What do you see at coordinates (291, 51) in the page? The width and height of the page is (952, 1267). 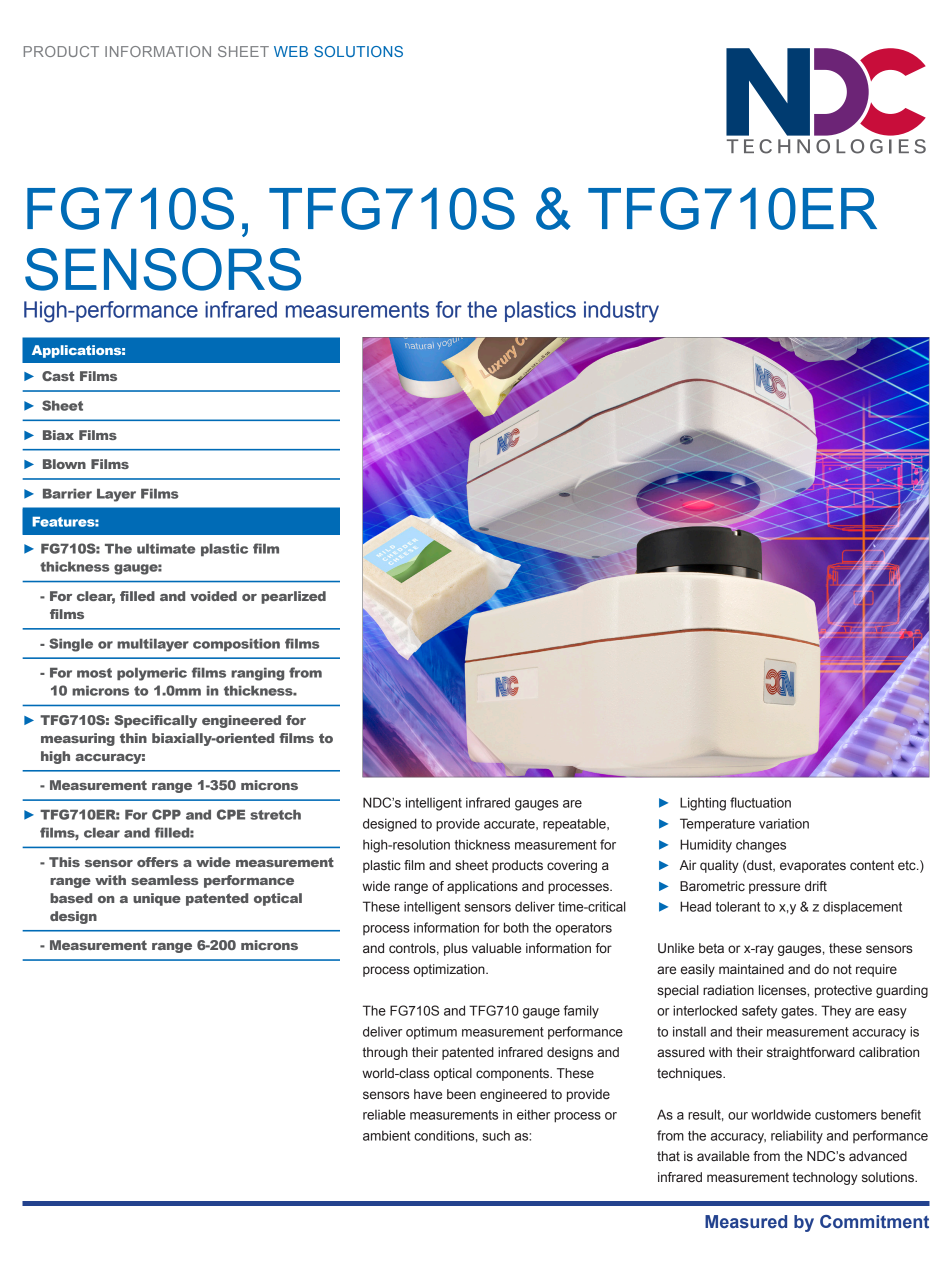 I see `WEB` at bounding box center [291, 51].
